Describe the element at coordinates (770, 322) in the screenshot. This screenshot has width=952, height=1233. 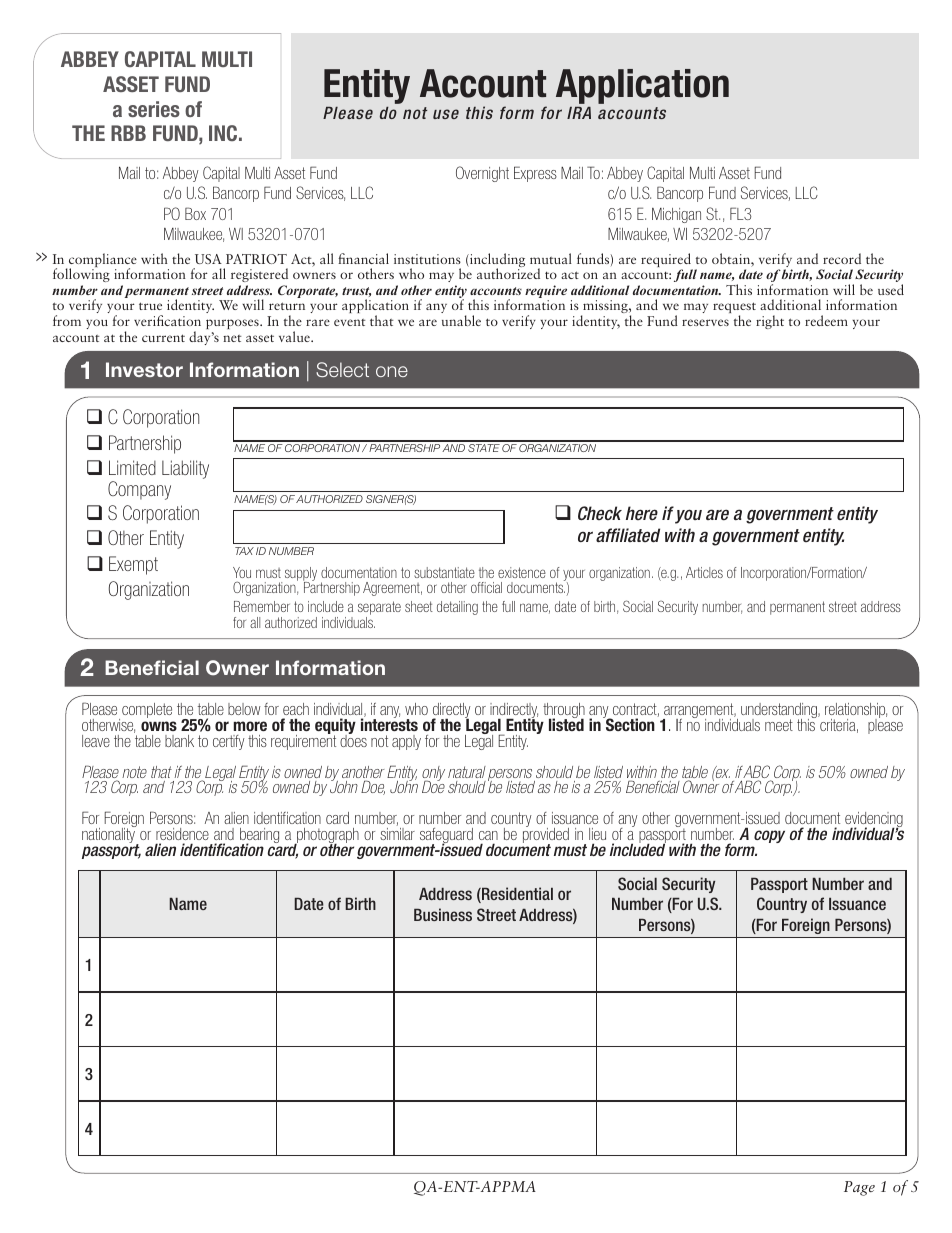
I see `right` at that location.
